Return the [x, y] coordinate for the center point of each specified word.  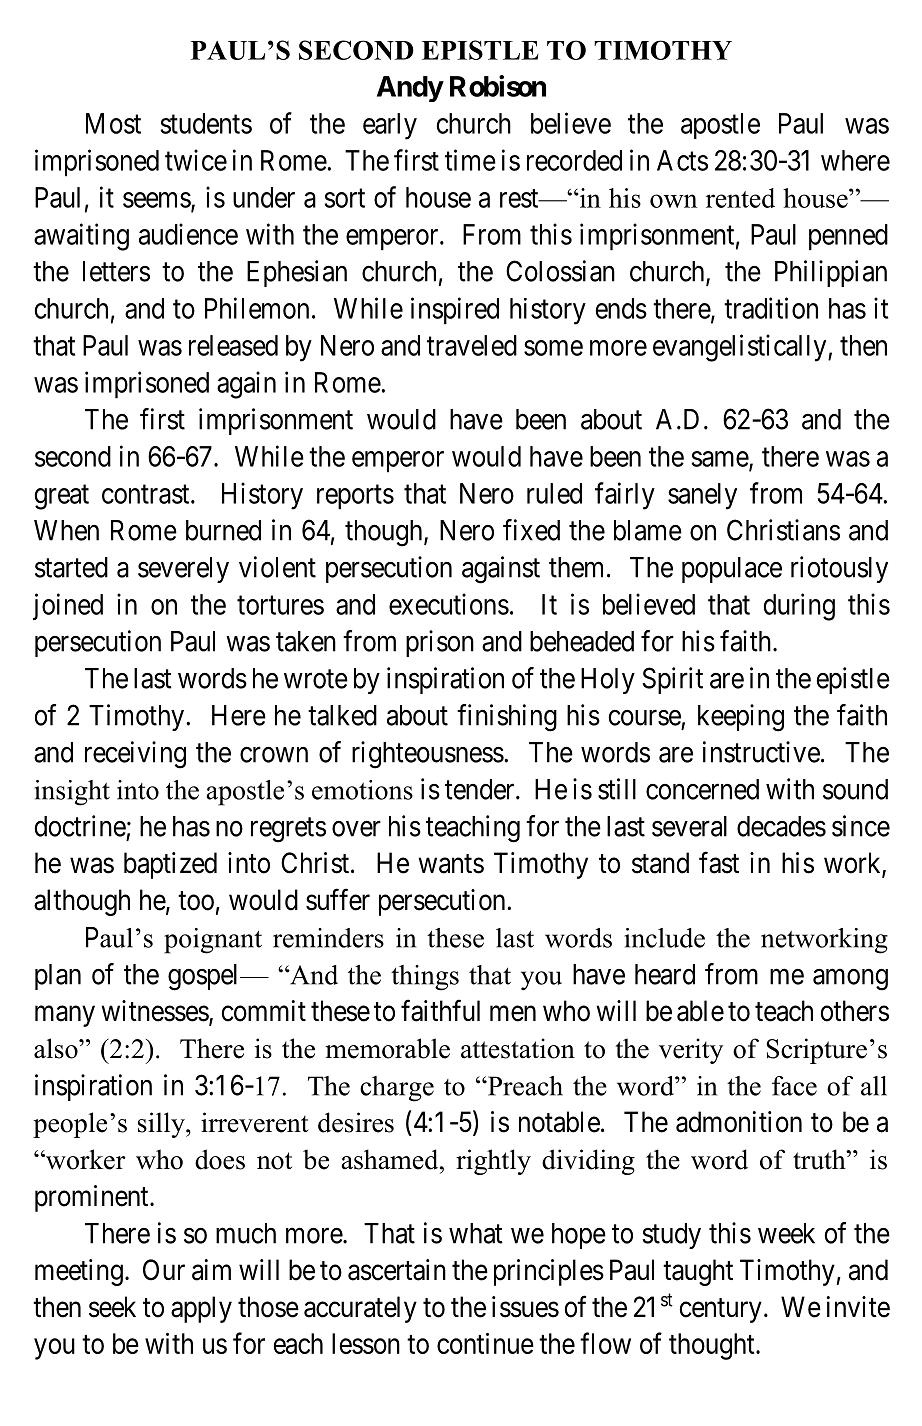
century [720, 1310]
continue [485, 1343]
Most [113, 123]
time [470, 160]
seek [112, 1307]
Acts [682, 160]
